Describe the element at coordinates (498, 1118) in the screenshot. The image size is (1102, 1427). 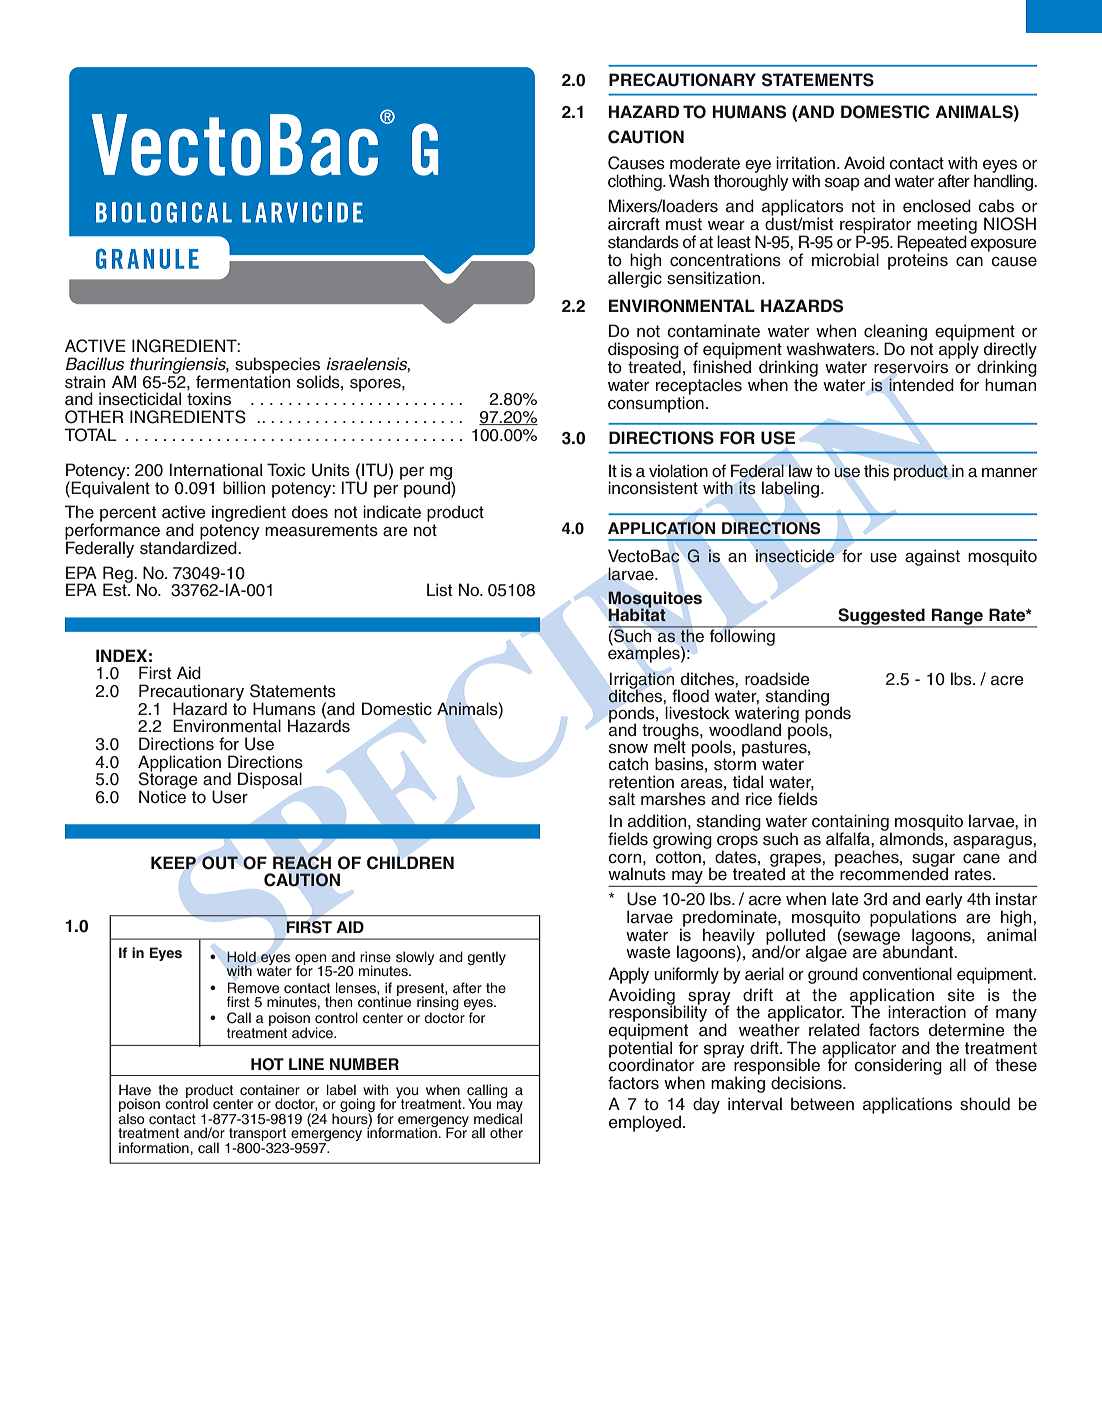
I see `medical` at that location.
